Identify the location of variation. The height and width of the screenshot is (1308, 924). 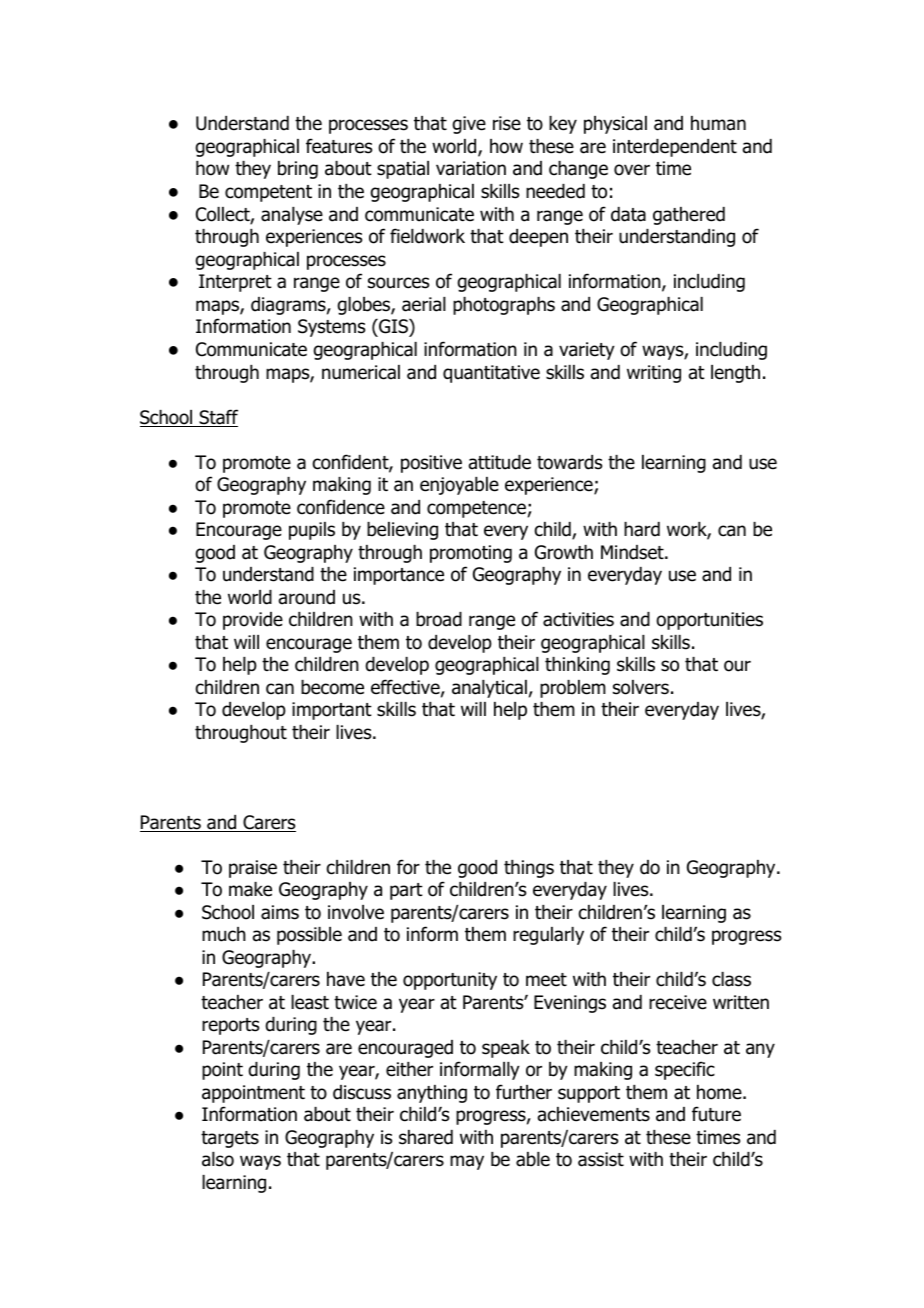
(471, 168).
